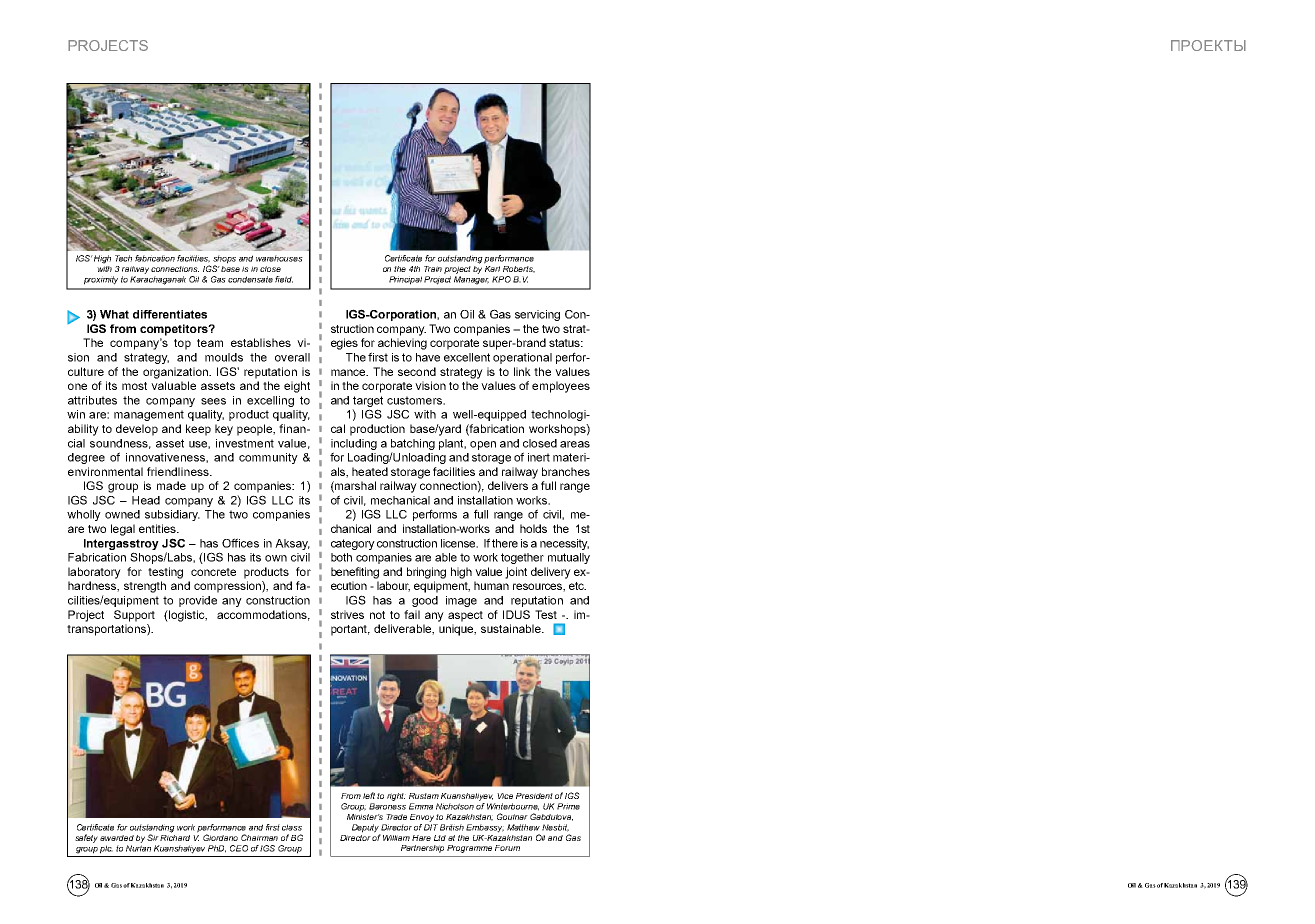  What do you see at coordinates (354, 444) in the screenshot?
I see `including` at bounding box center [354, 444].
